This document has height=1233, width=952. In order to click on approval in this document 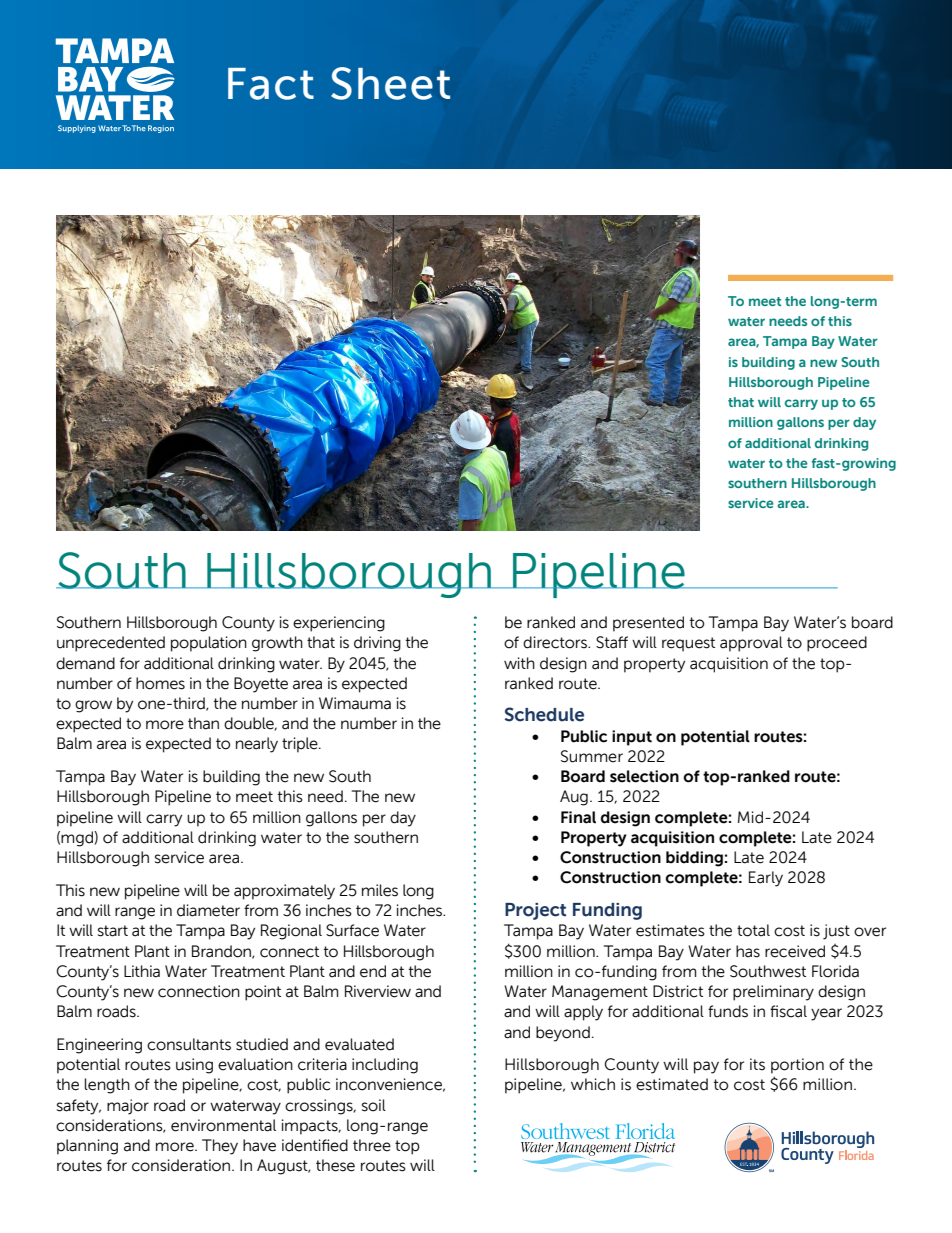, I will do `click(751, 644)`.
